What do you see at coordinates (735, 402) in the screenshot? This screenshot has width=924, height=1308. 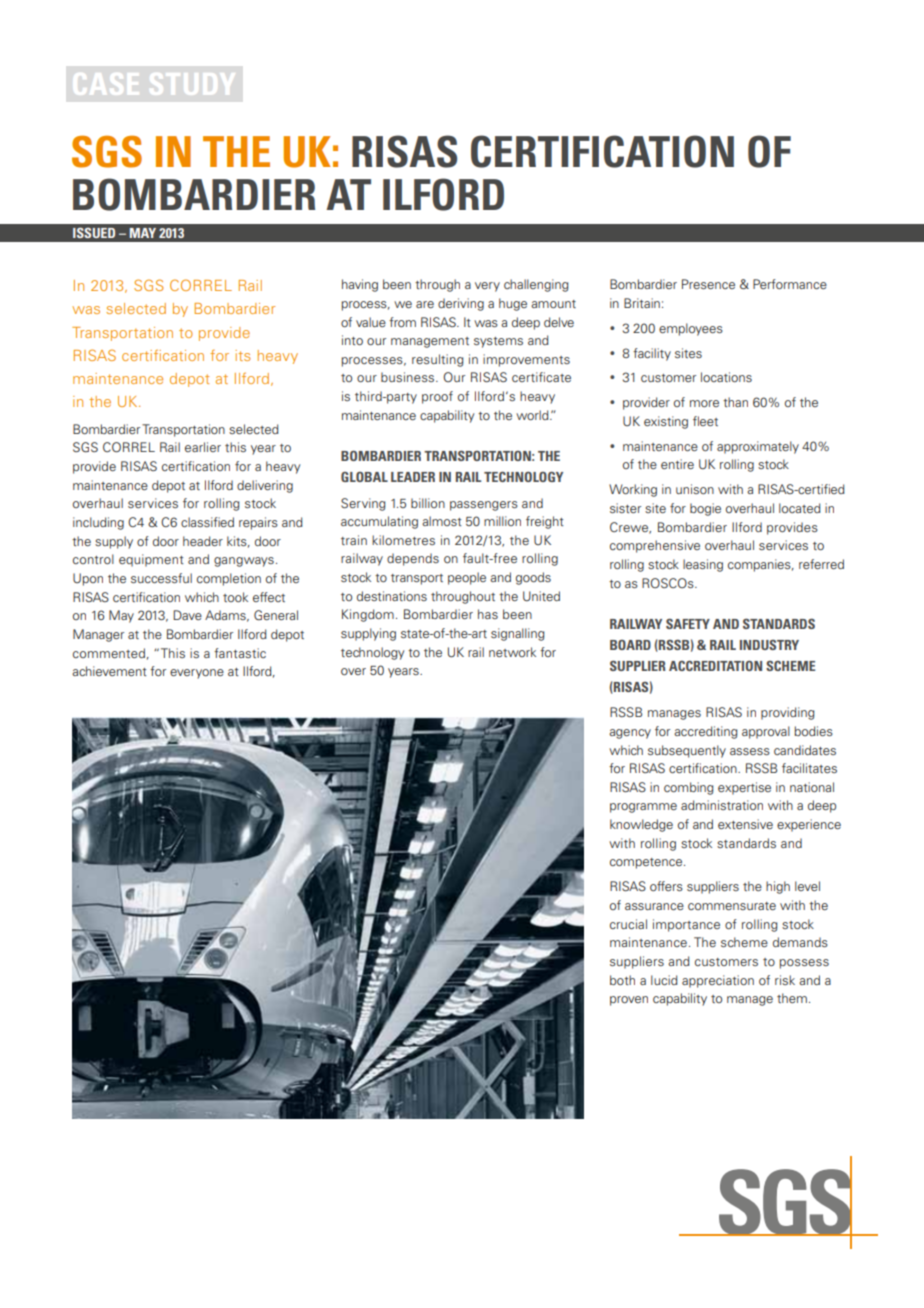 I see `than` at bounding box center [735, 402].
